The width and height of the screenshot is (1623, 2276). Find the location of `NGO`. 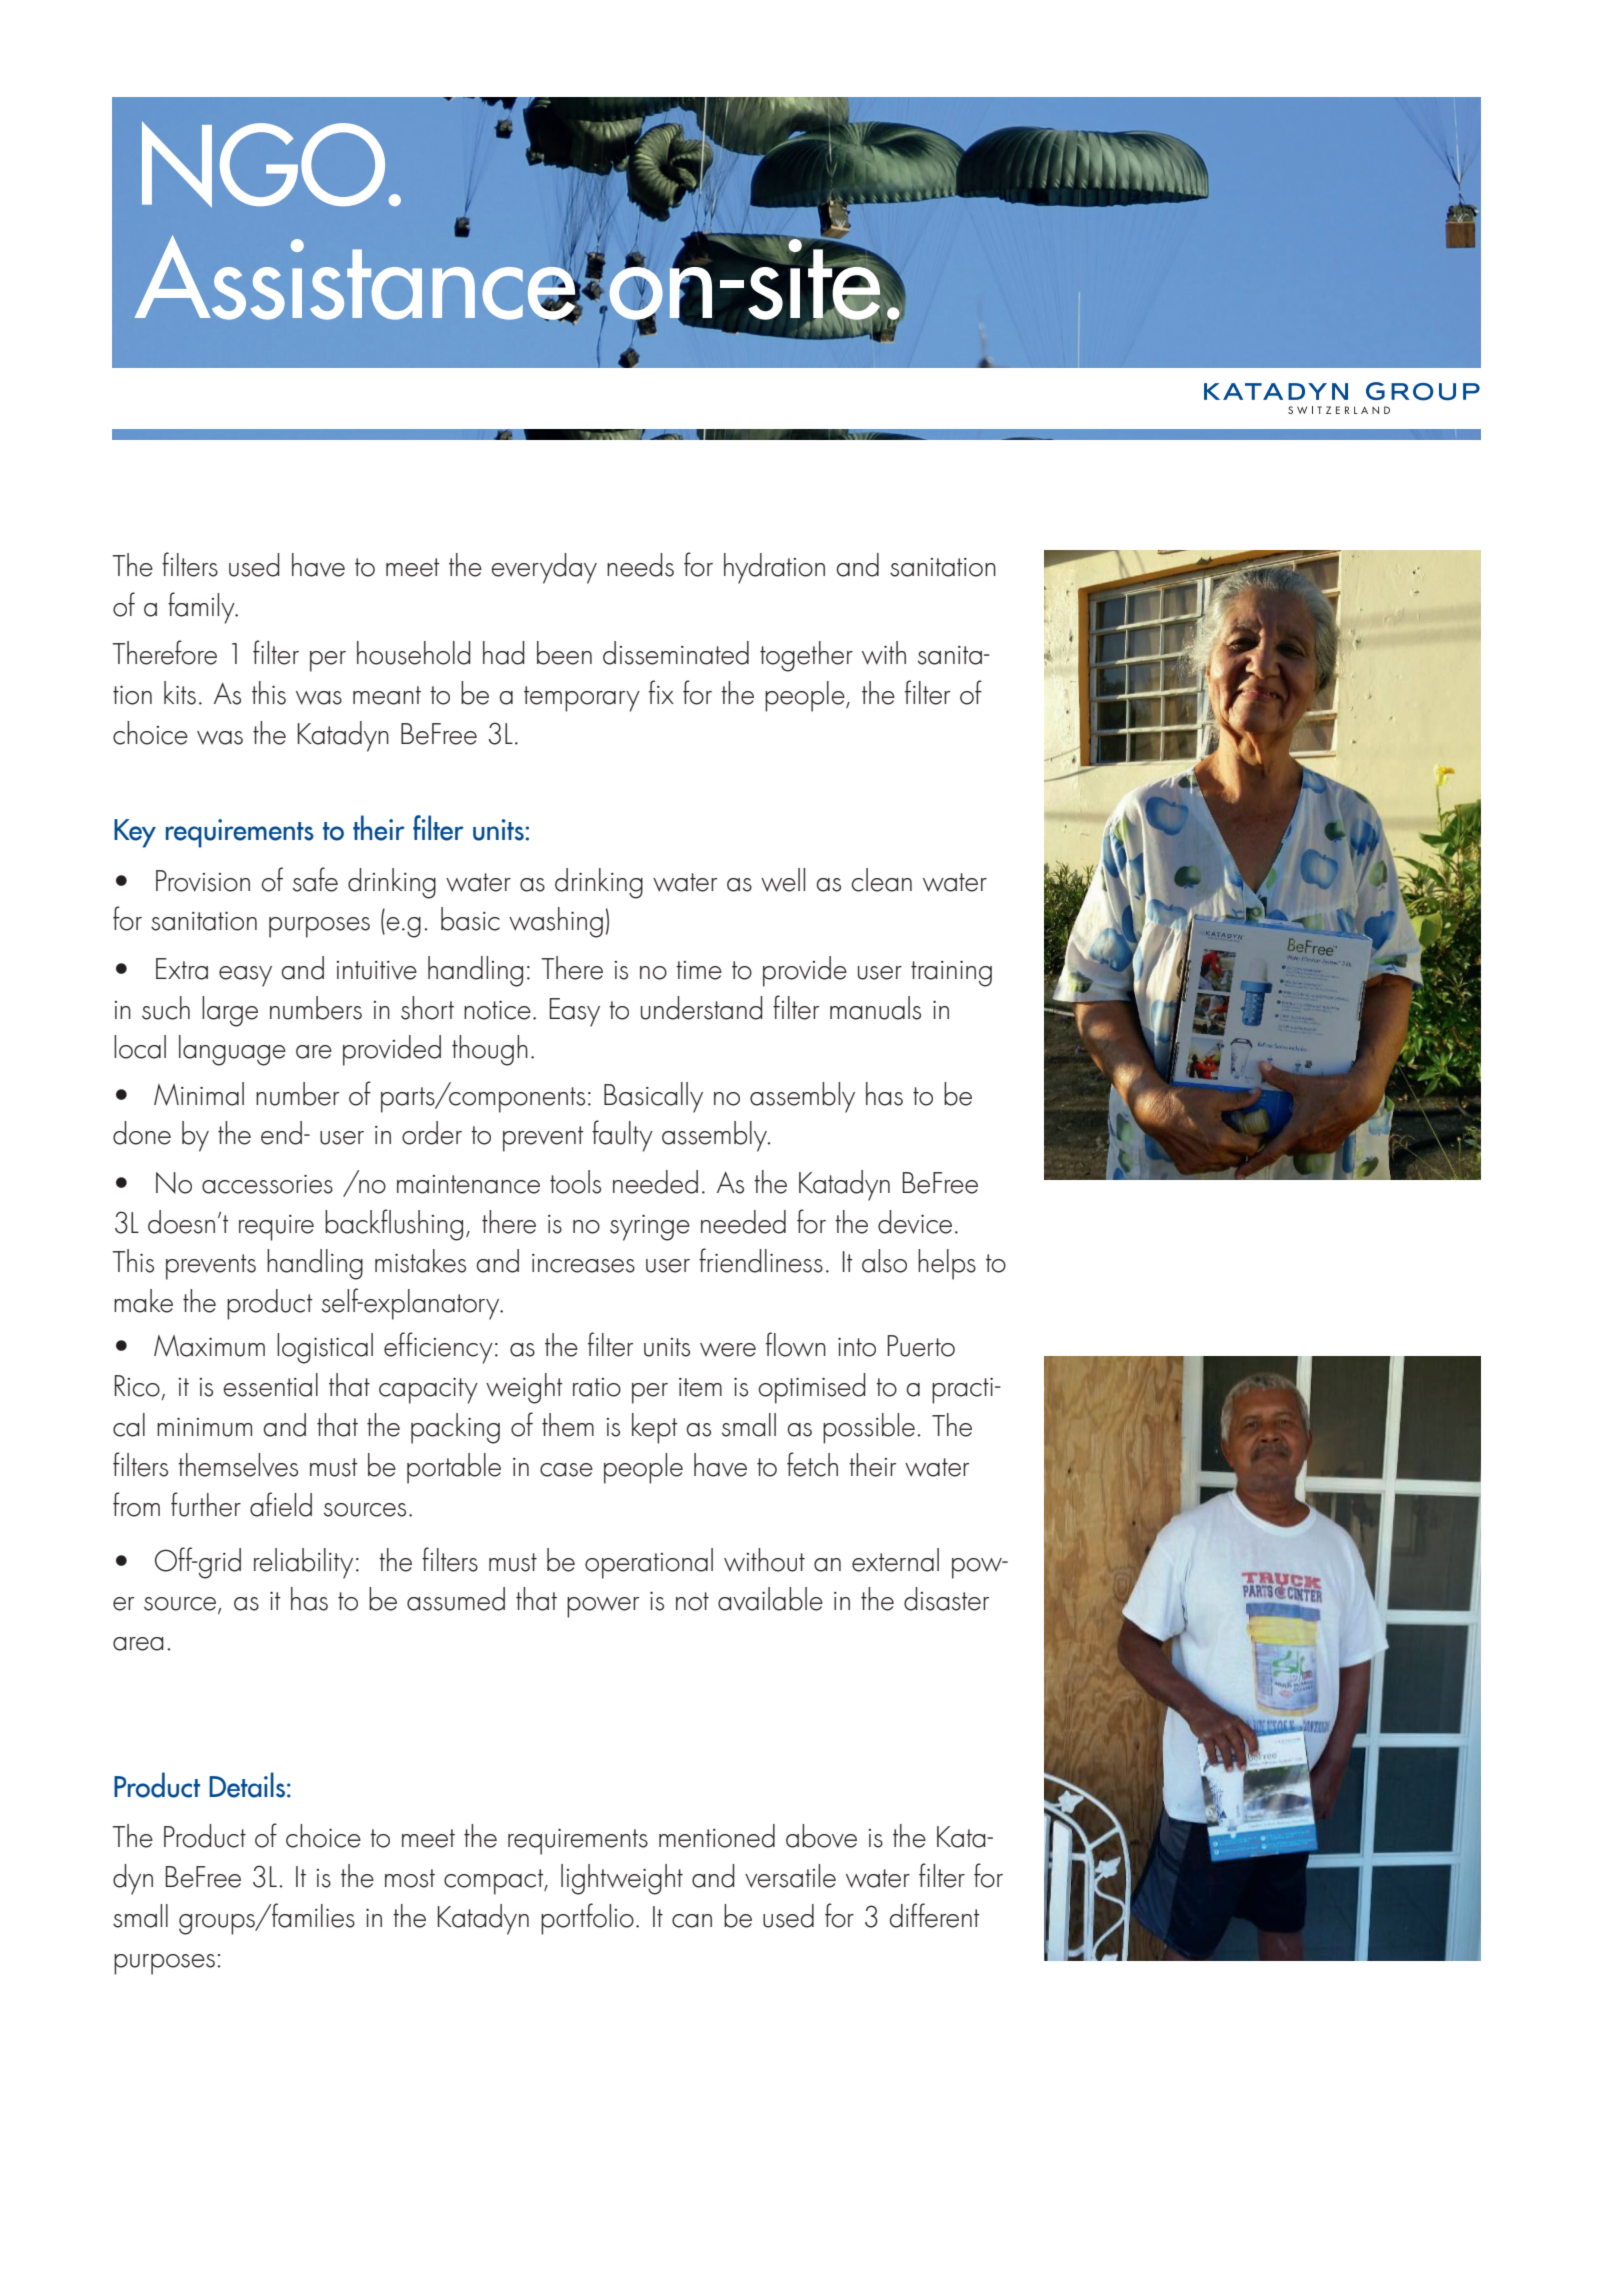

NGO is located at coordinates (263, 164).
